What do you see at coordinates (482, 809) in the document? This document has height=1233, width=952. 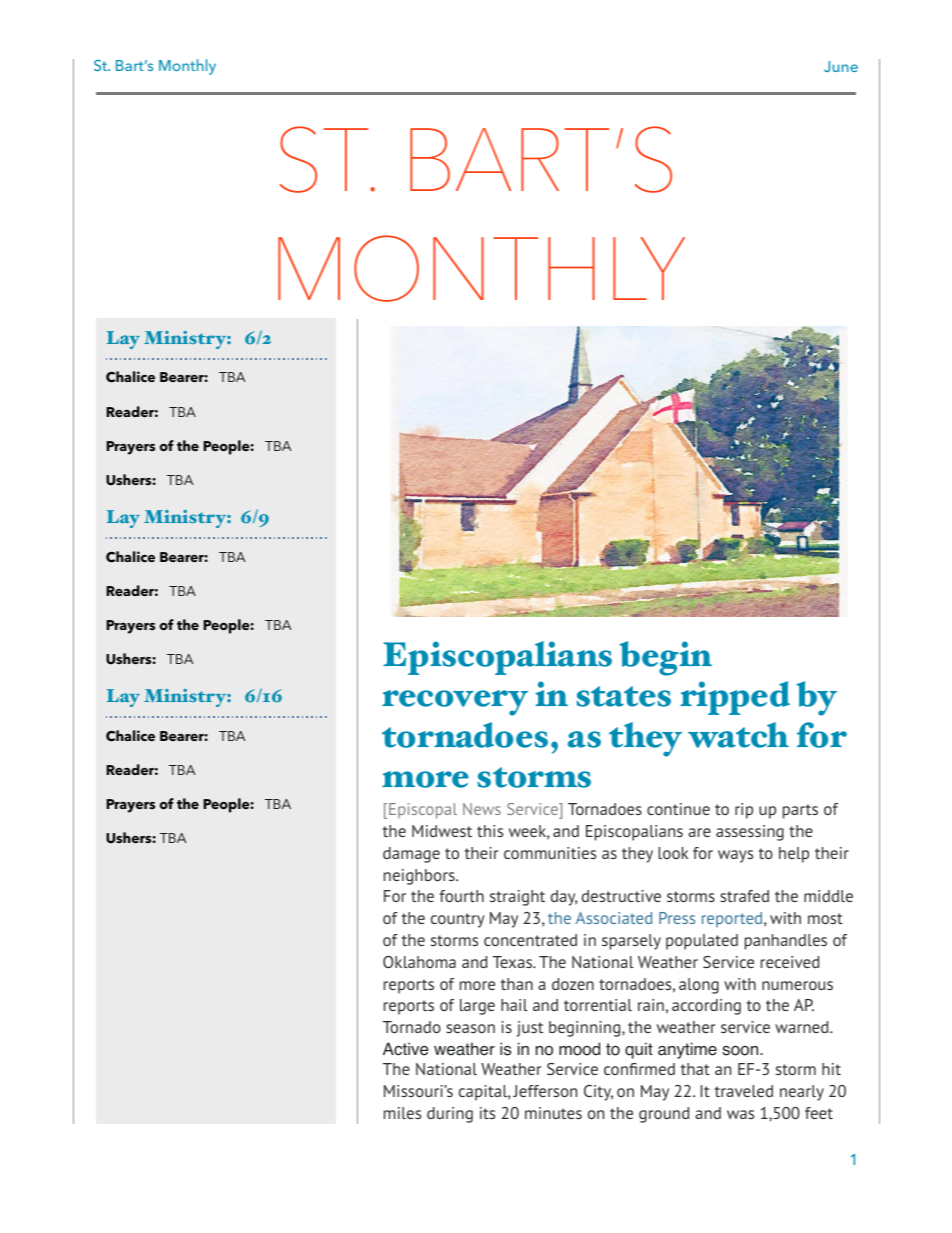 I see `News` at bounding box center [482, 809].
